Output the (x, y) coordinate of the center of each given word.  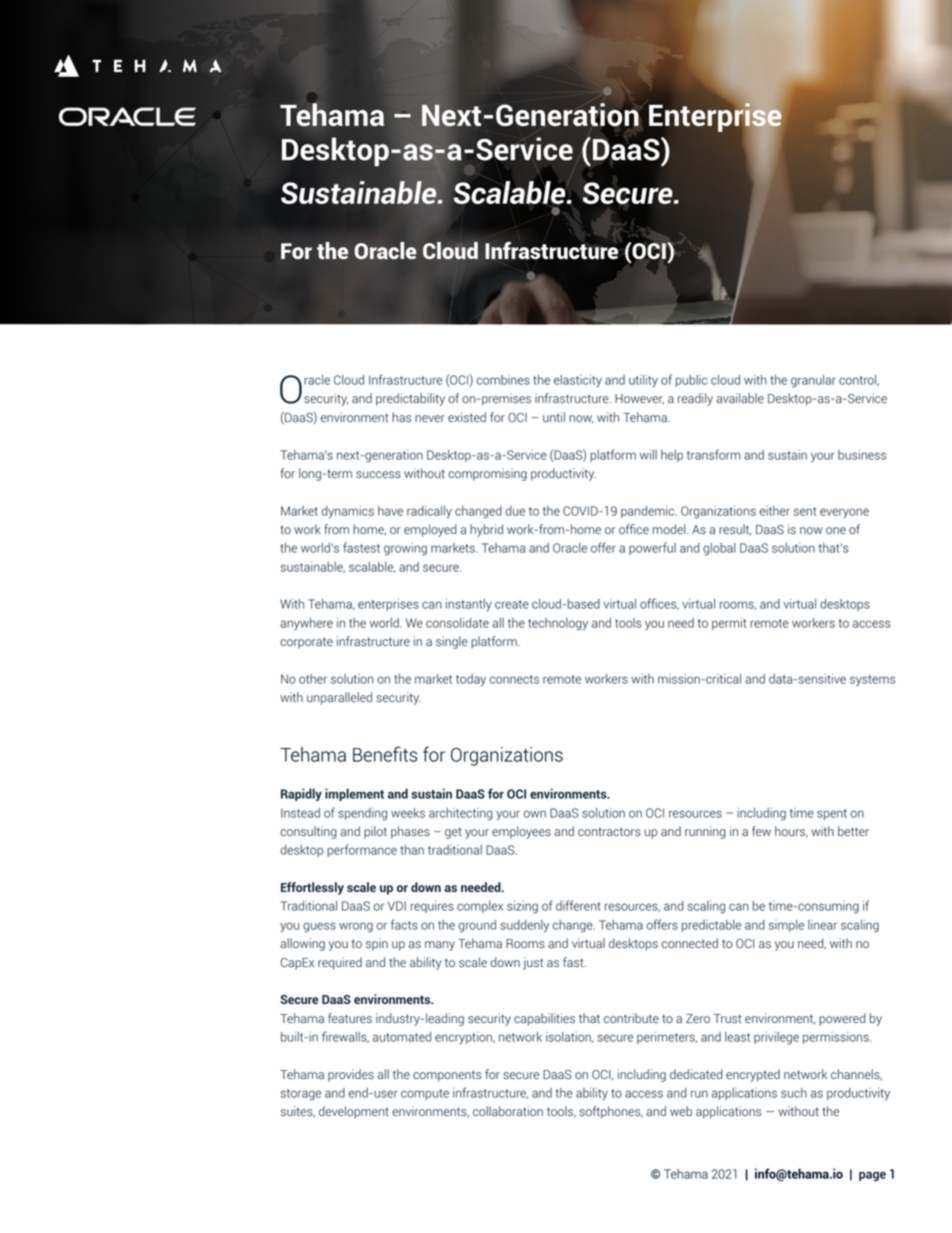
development (354, 1112)
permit (729, 624)
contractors (609, 831)
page (872, 1176)
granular (813, 381)
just (533, 963)
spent (832, 814)
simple (786, 926)
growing (405, 549)
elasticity (578, 381)
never (430, 418)
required (340, 963)
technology (558, 624)
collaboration (508, 1111)
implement (354, 794)
